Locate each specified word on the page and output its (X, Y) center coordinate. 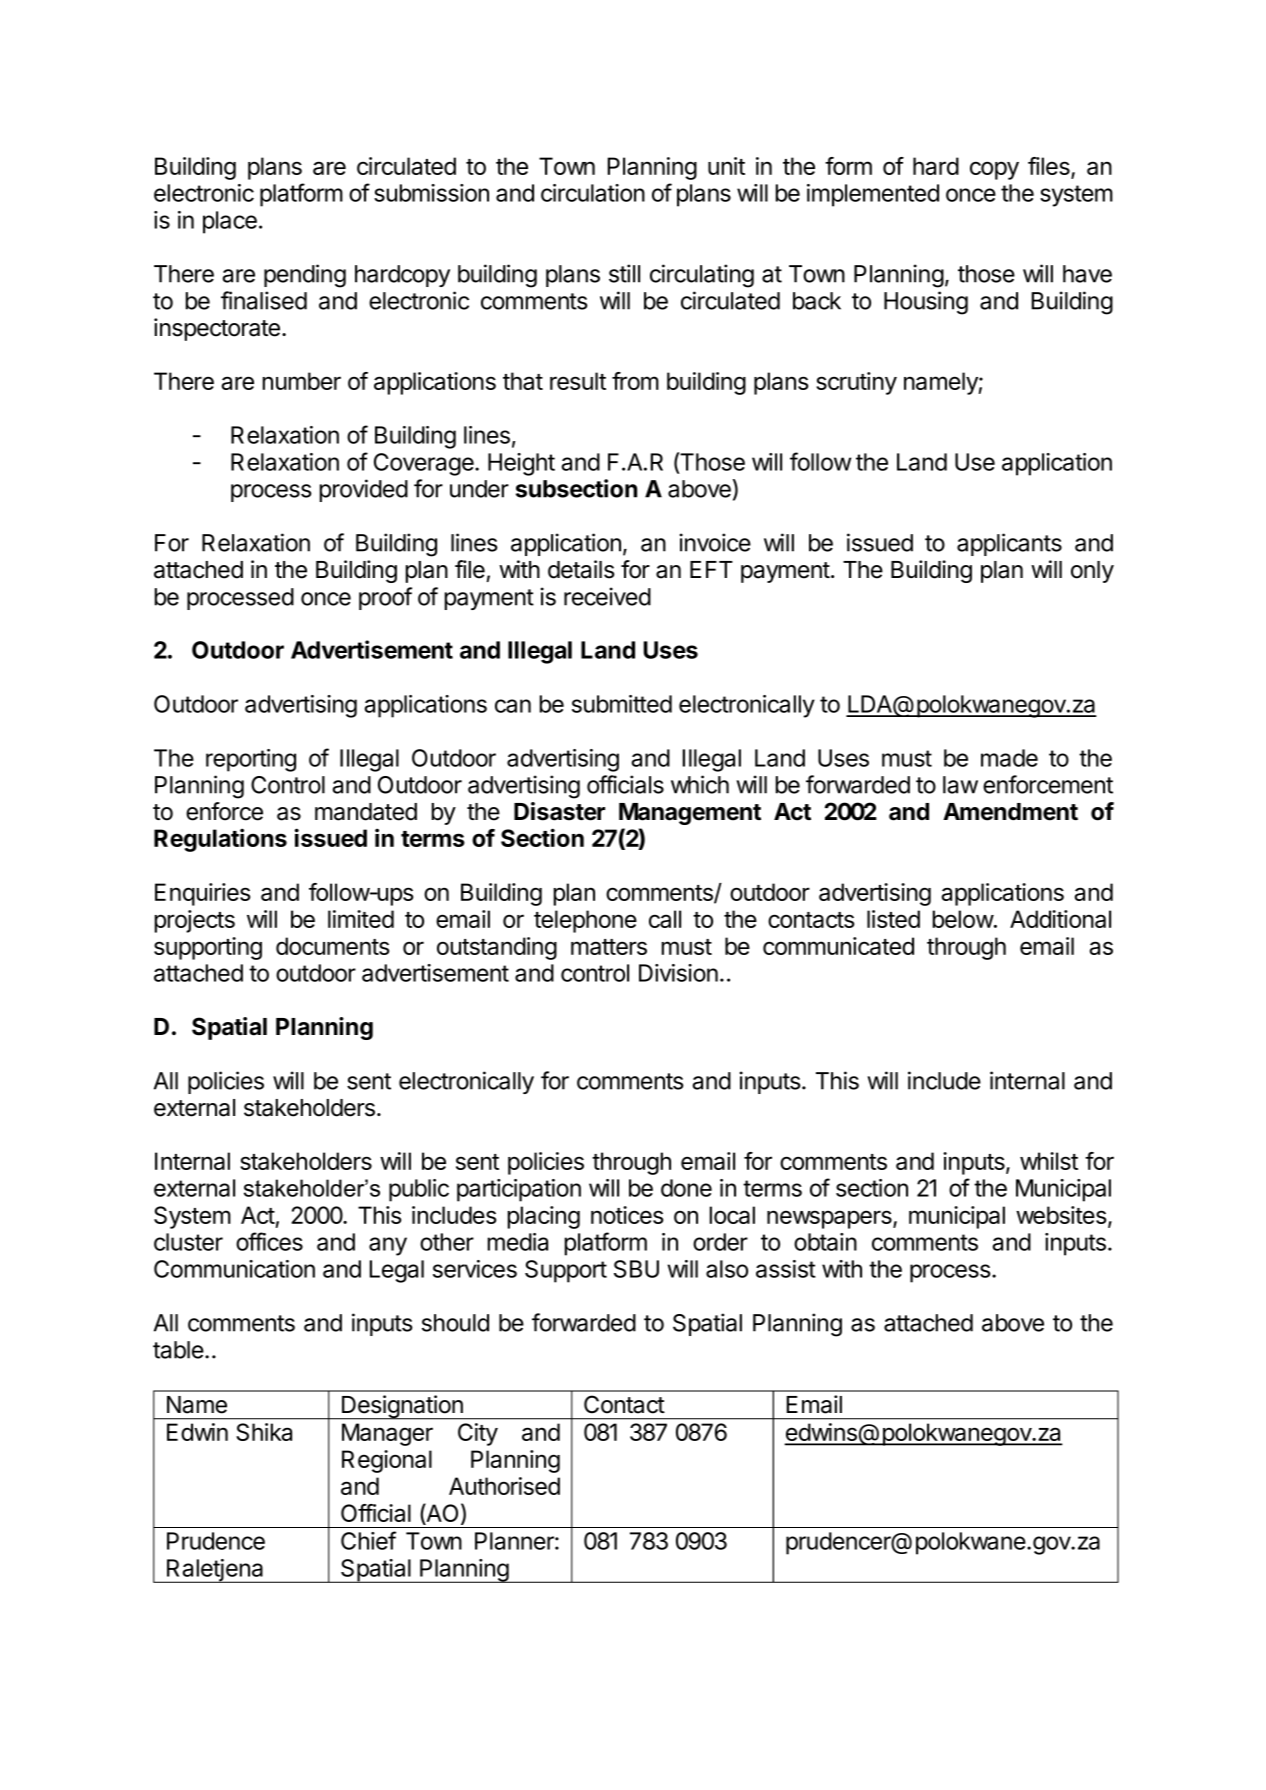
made (1009, 758)
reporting (251, 760)
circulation (593, 193)
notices (627, 1215)
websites (1061, 1215)
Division (678, 973)
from (635, 381)
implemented (873, 195)
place (230, 222)
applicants (1009, 544)
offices (269, 1241)
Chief (368, 1540)
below (964, 919)
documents (332, 946)
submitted (622, 704)
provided (364, 490)
